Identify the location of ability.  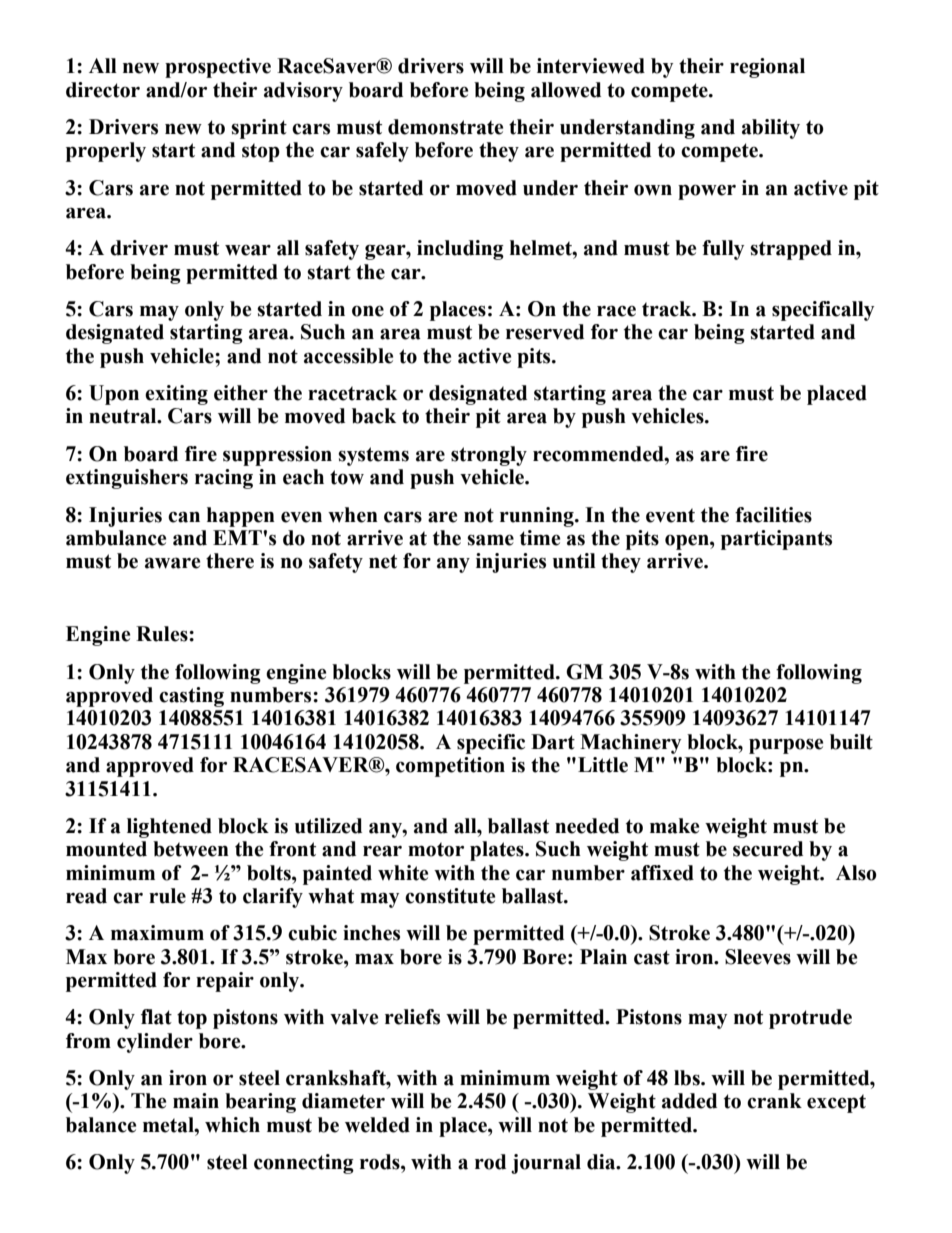
(771, 129).
